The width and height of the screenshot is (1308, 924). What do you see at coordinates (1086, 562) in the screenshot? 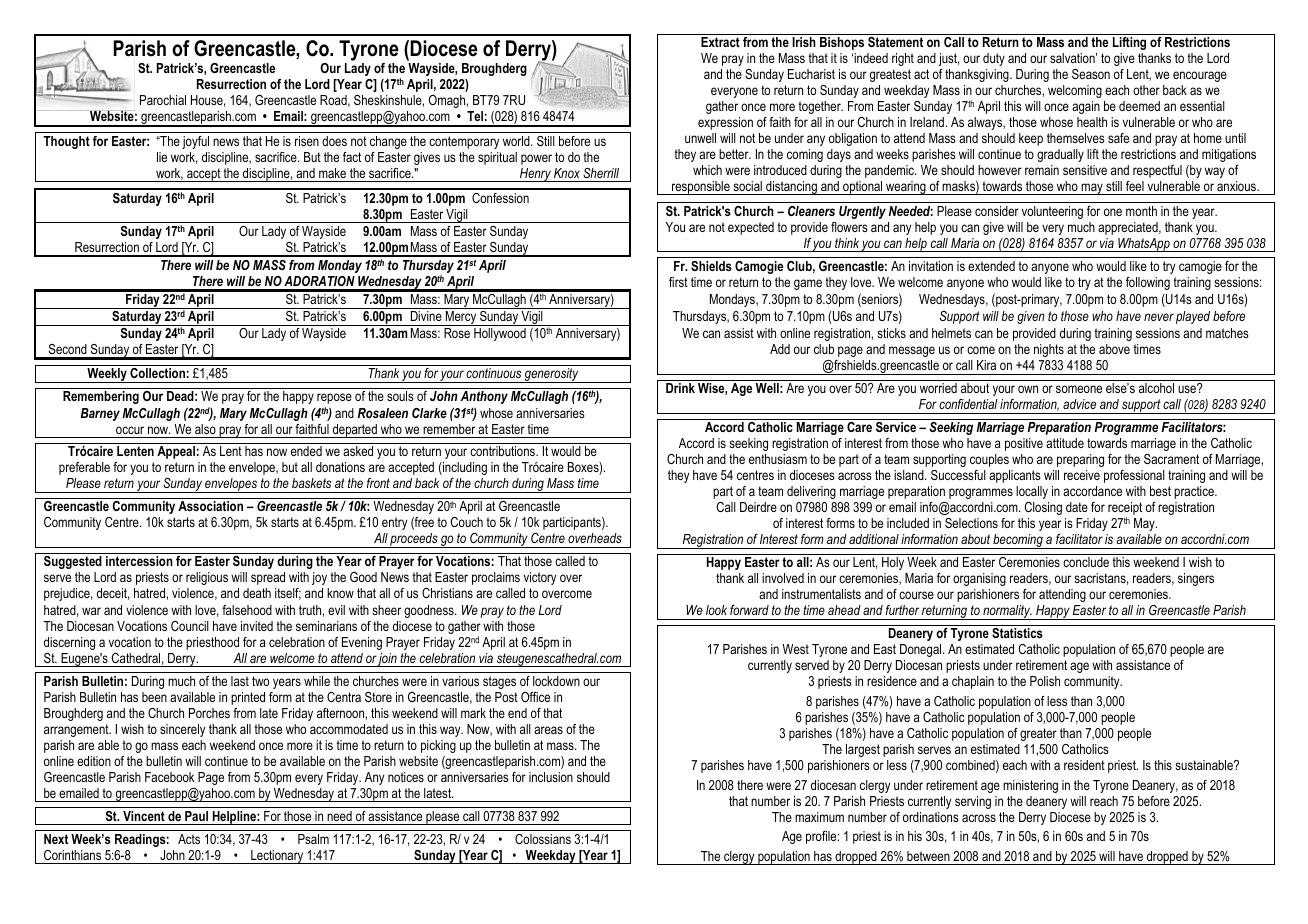
I see `conclude` at bounding box center [1086, 562].
